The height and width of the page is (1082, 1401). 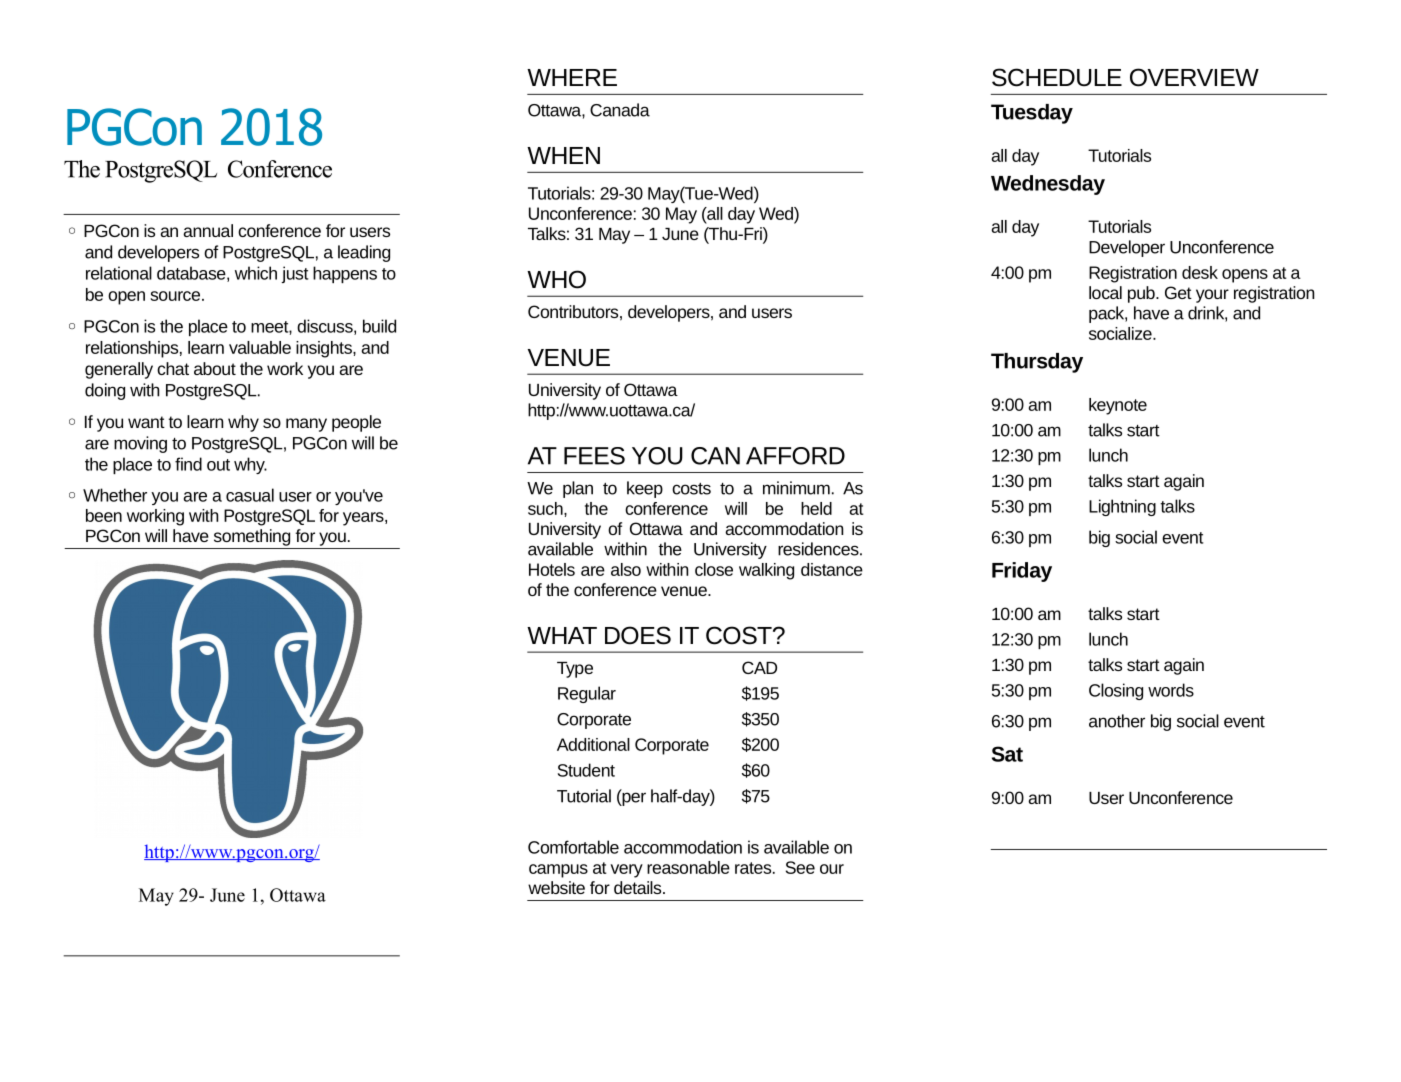 I want to click on WHO, so click(x=556, y=279).
